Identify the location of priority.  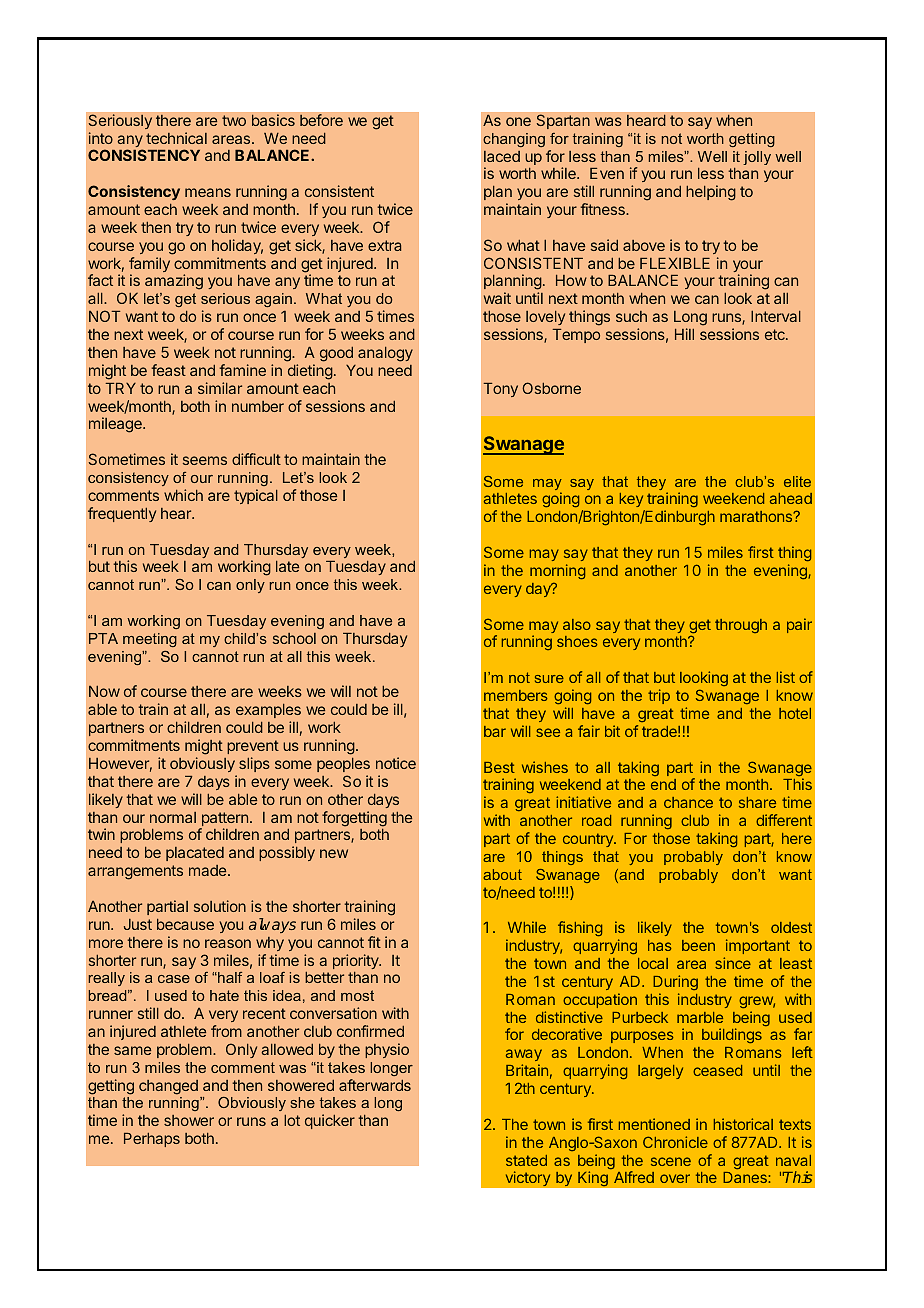
(357, 961).
